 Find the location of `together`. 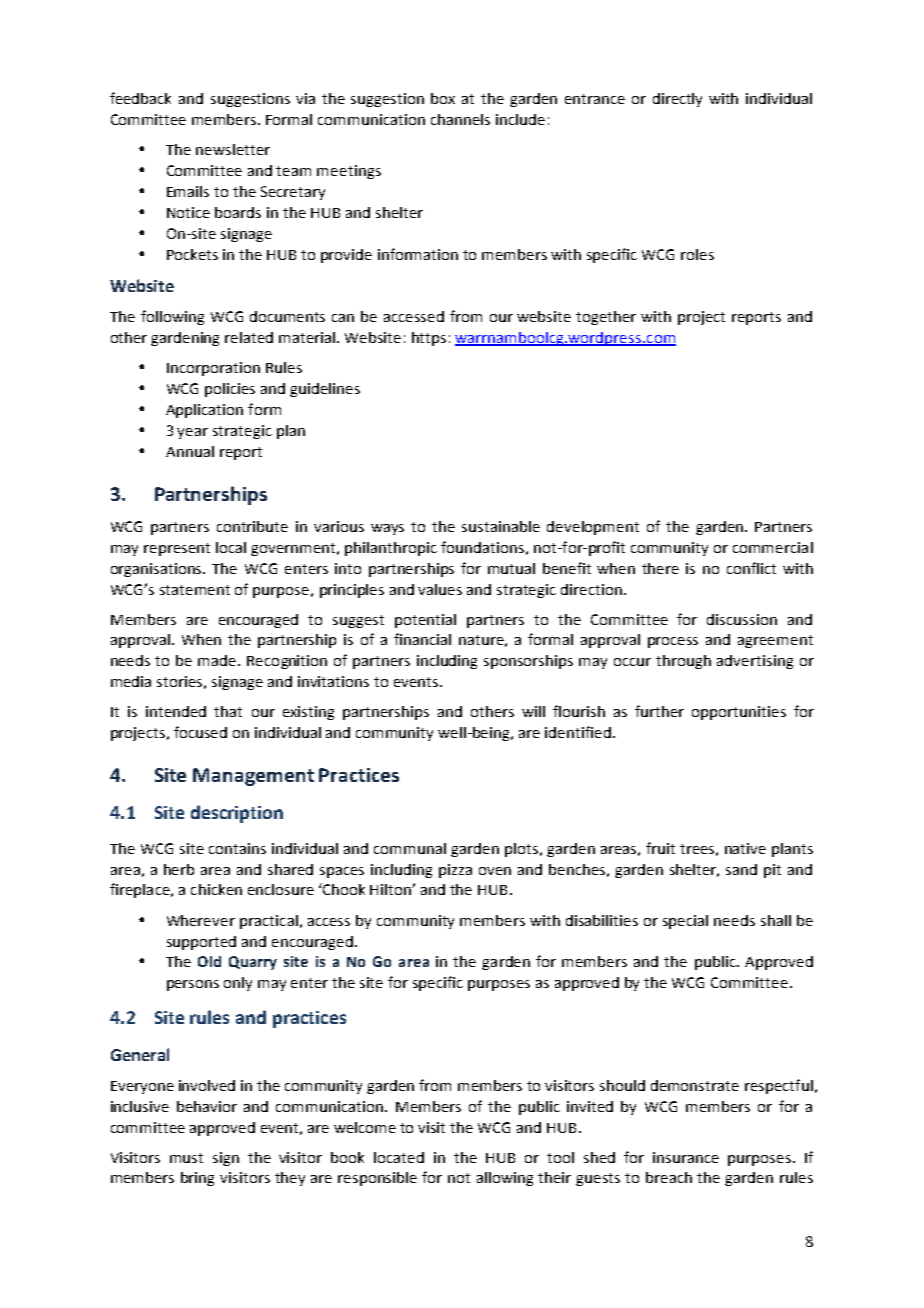

together is located at coordinates (606, 318).
